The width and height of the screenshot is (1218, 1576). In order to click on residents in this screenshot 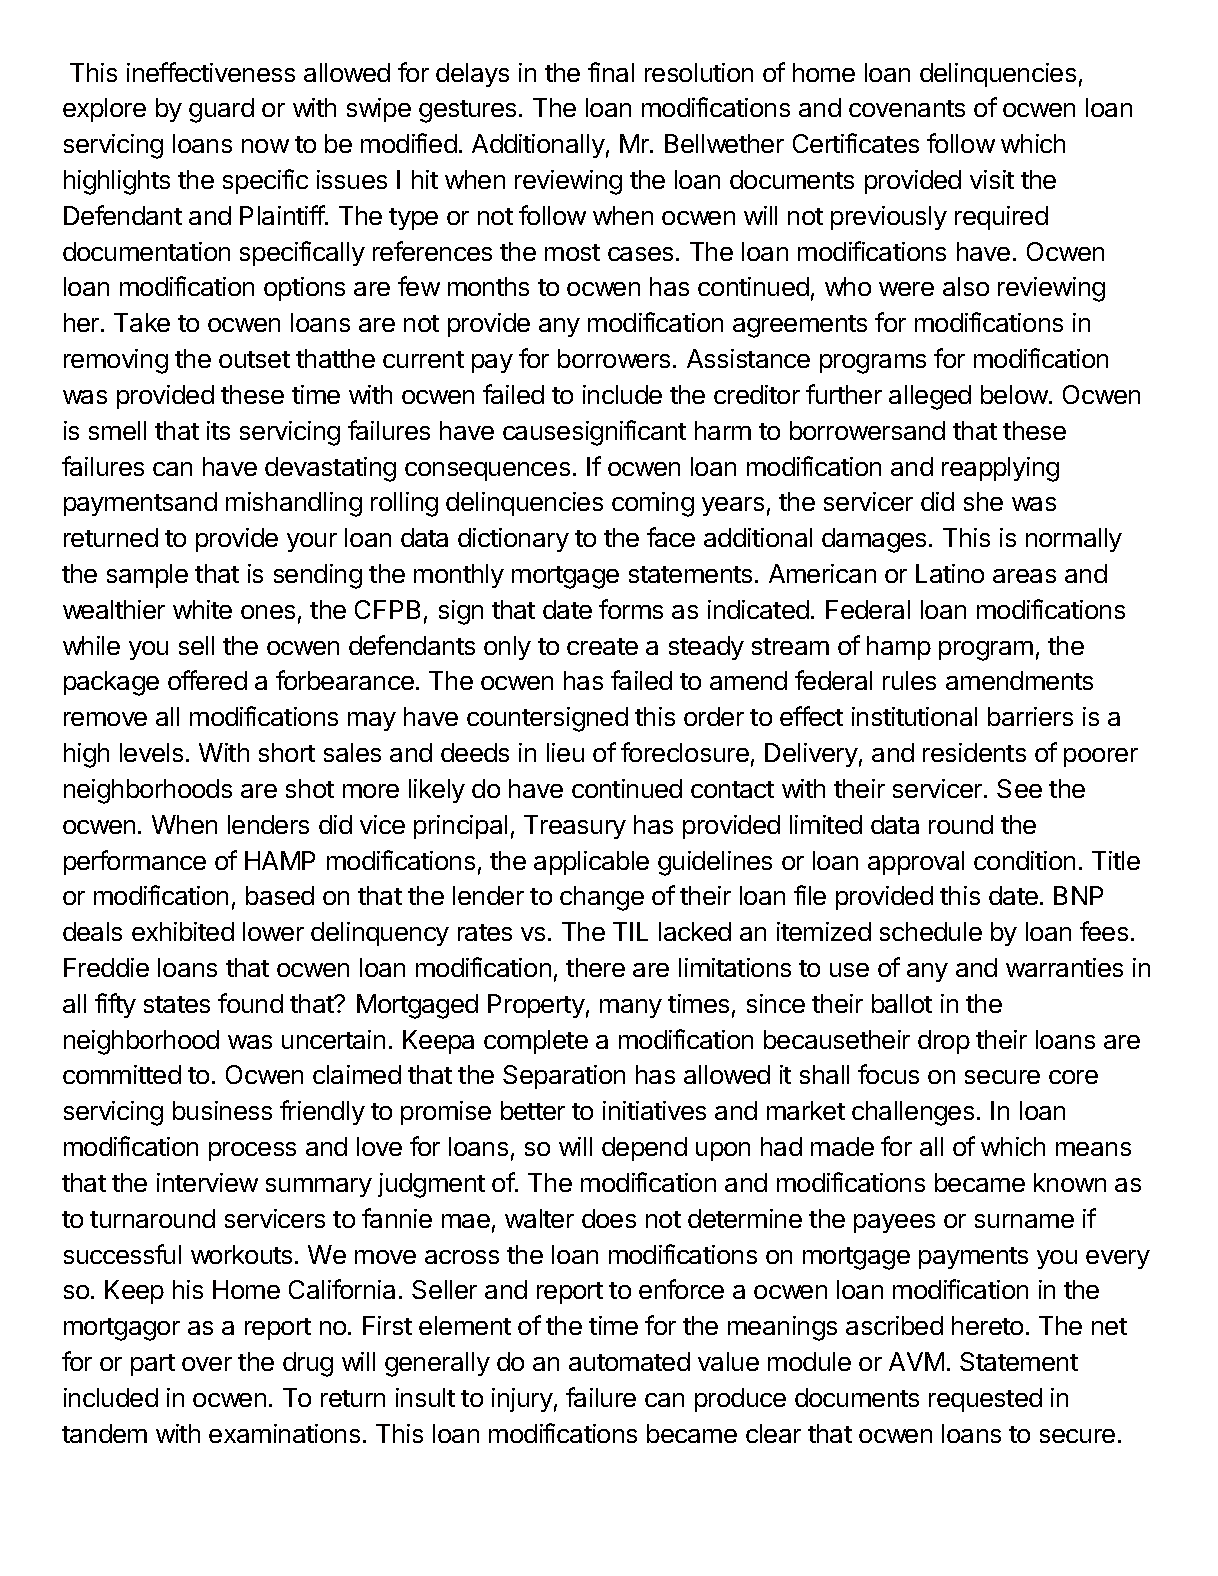, I will do `click(974, 752)`.
